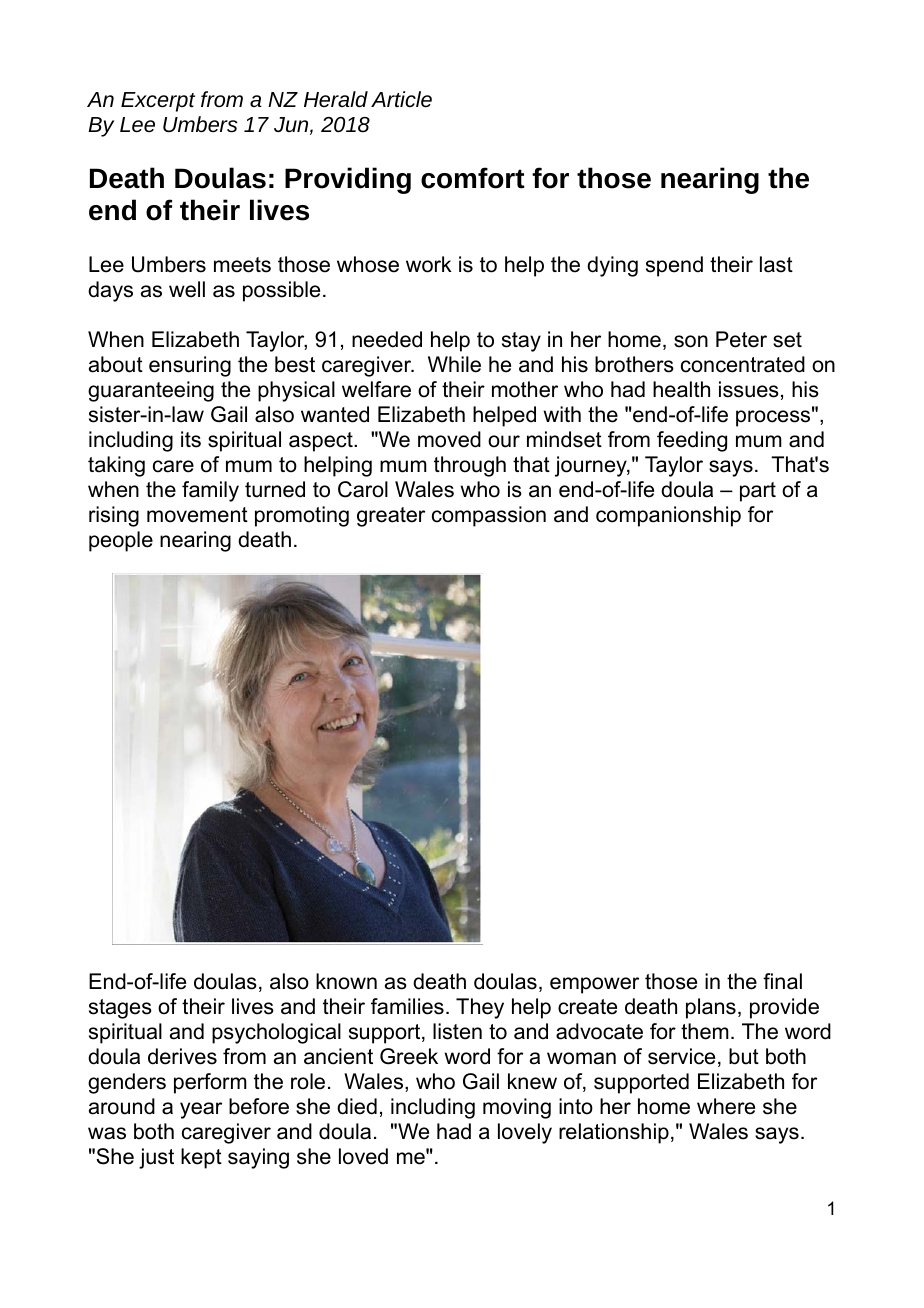 Image resolution: width=924 pixels, height=1308 pixels. I want to click on spend, so click(674, 266).
